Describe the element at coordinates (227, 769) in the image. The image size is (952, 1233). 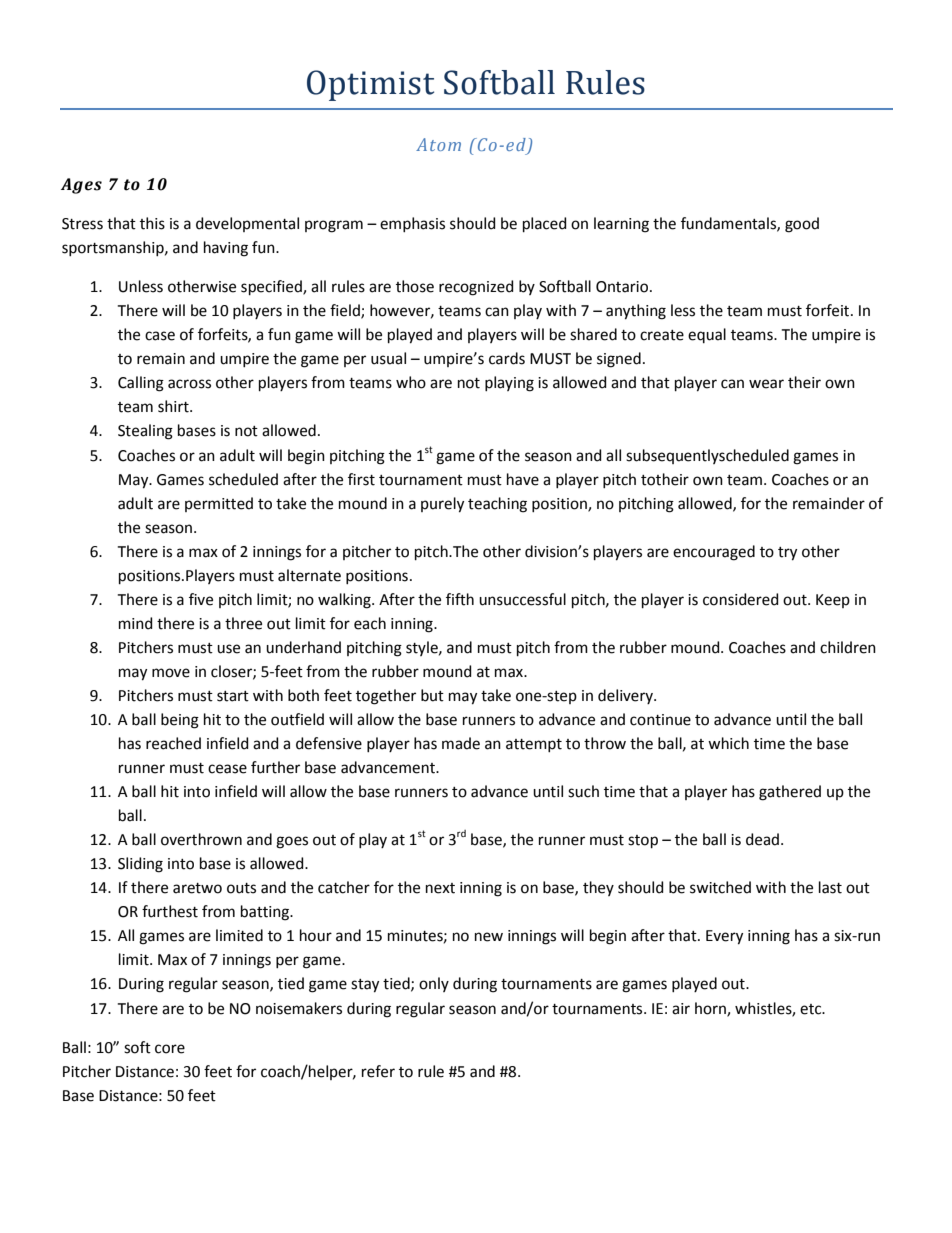
I see `cease` at that location.
